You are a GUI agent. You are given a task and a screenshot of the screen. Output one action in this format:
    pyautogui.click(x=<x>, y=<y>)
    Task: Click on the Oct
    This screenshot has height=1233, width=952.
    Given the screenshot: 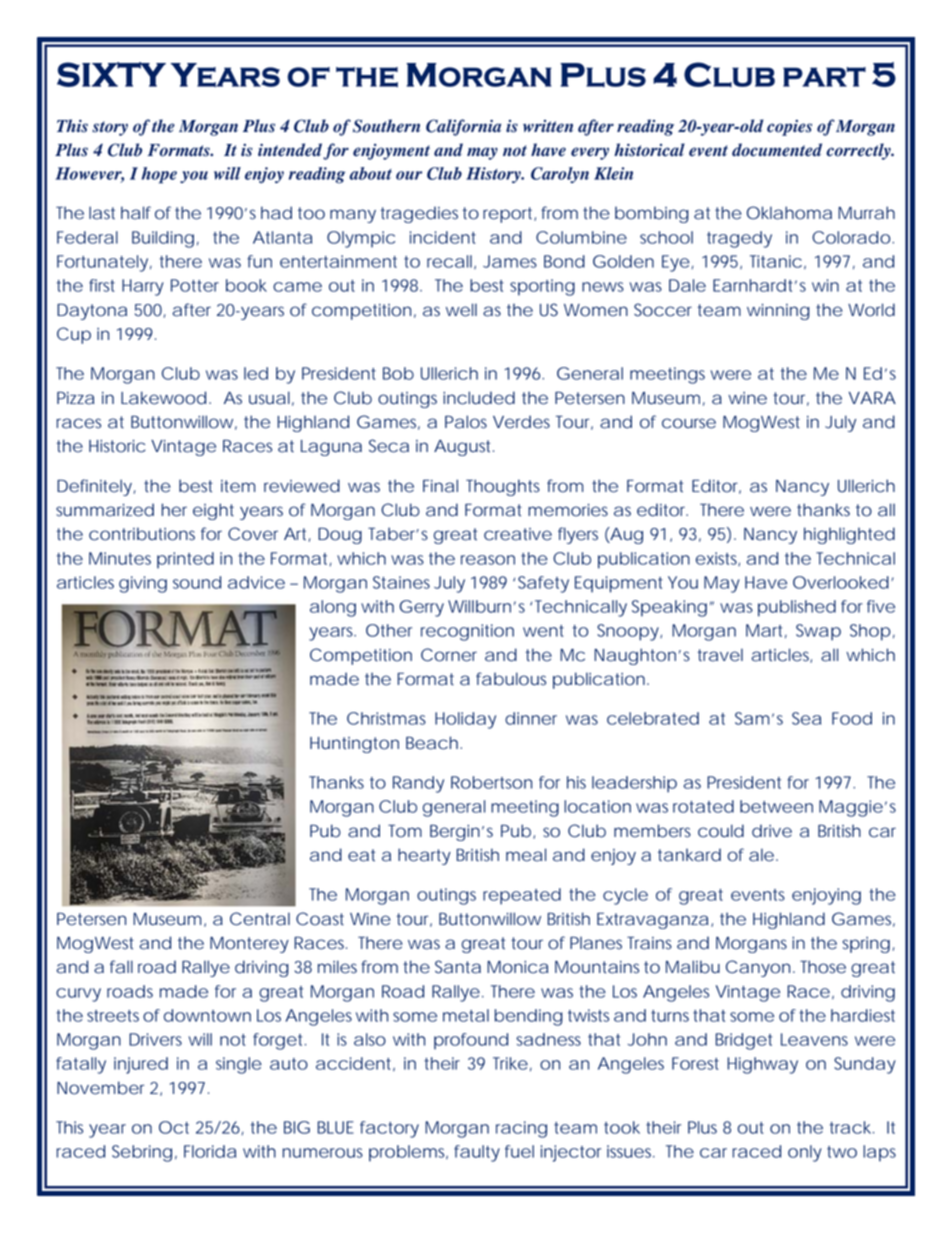 What is the action you would take?
    pyautogui.click(x=174, y=1127)
